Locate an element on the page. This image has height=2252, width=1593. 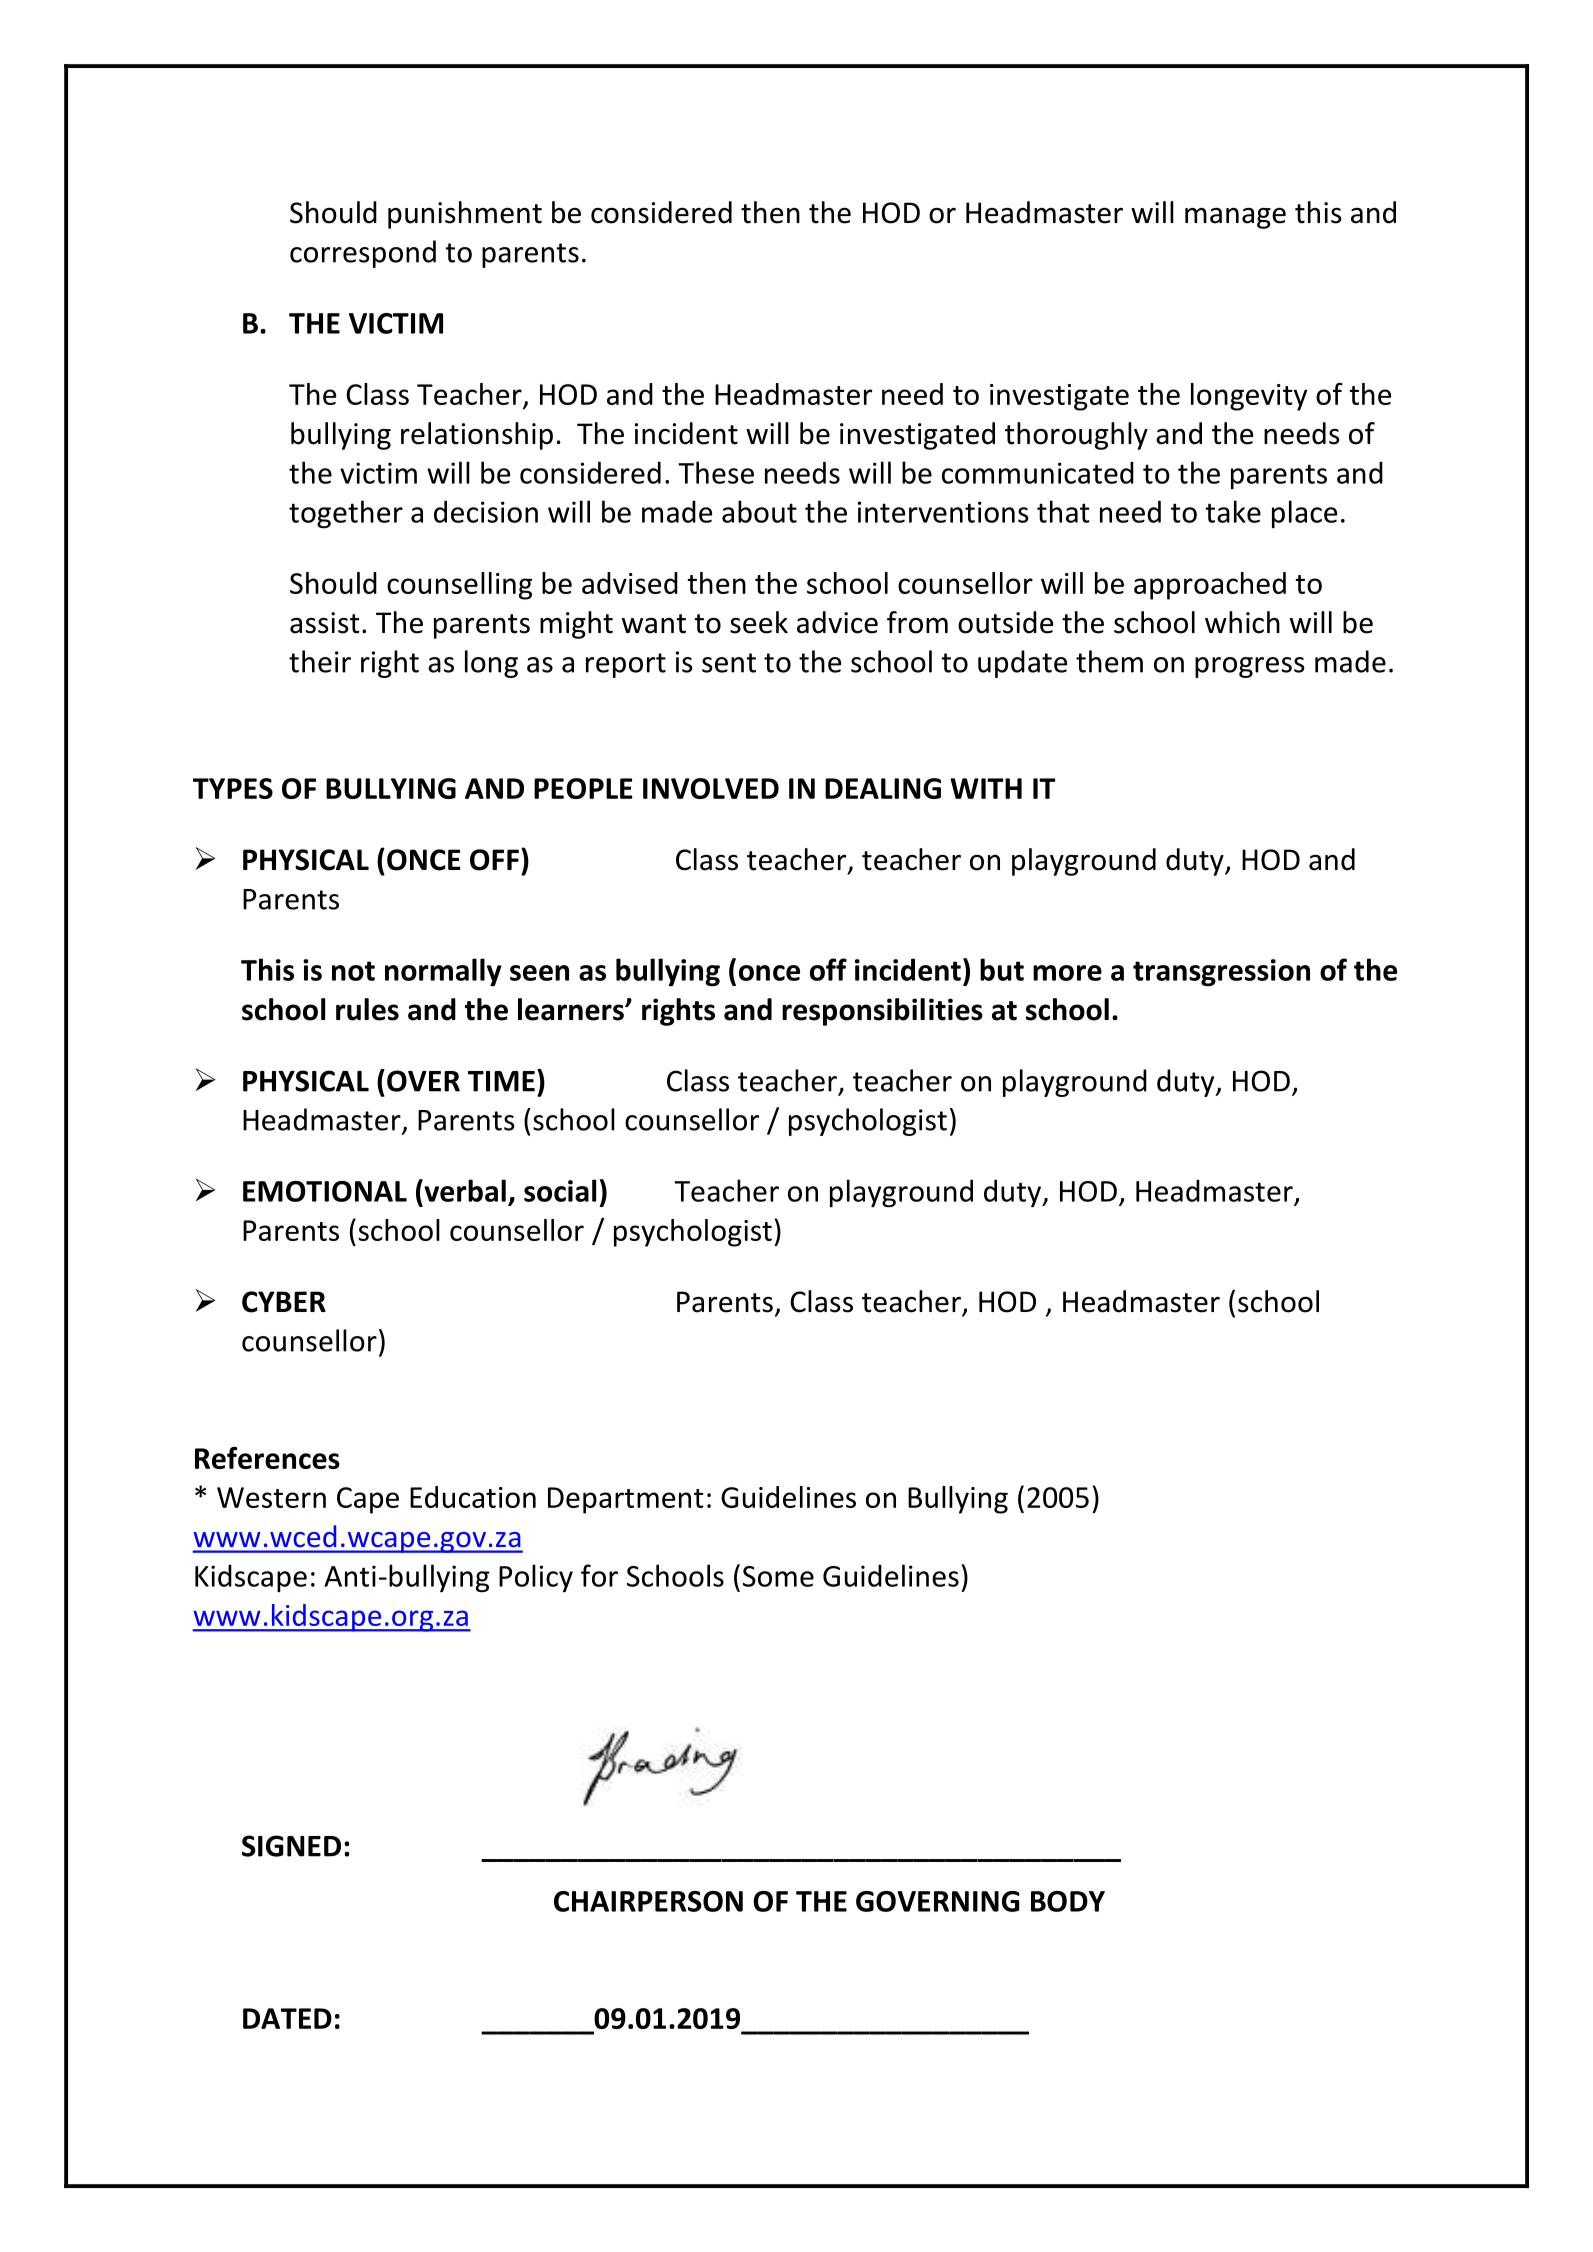
DATED is located at coordinates (287, 2018).
